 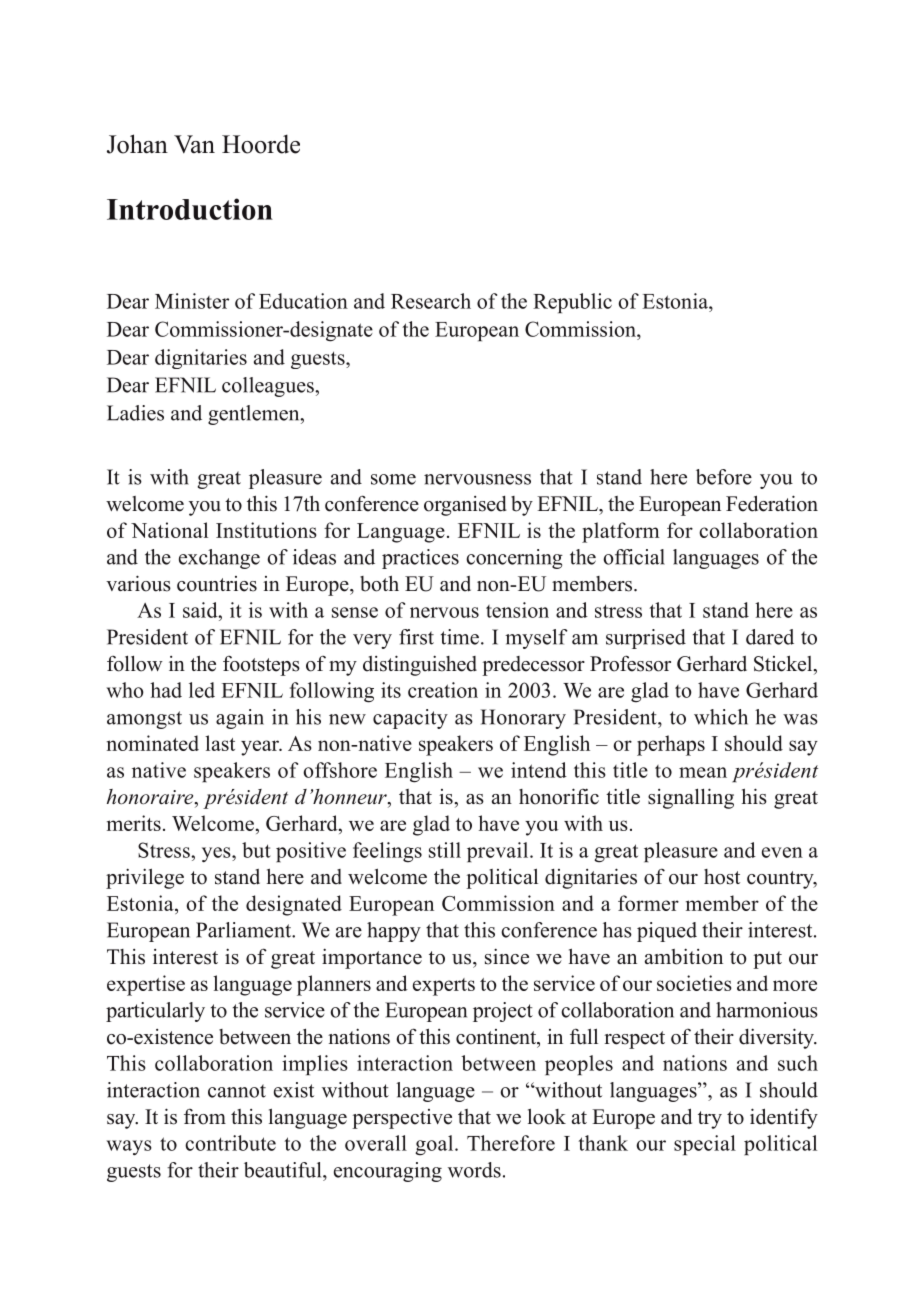 I want to click on National, so click(x=169, y=530).
